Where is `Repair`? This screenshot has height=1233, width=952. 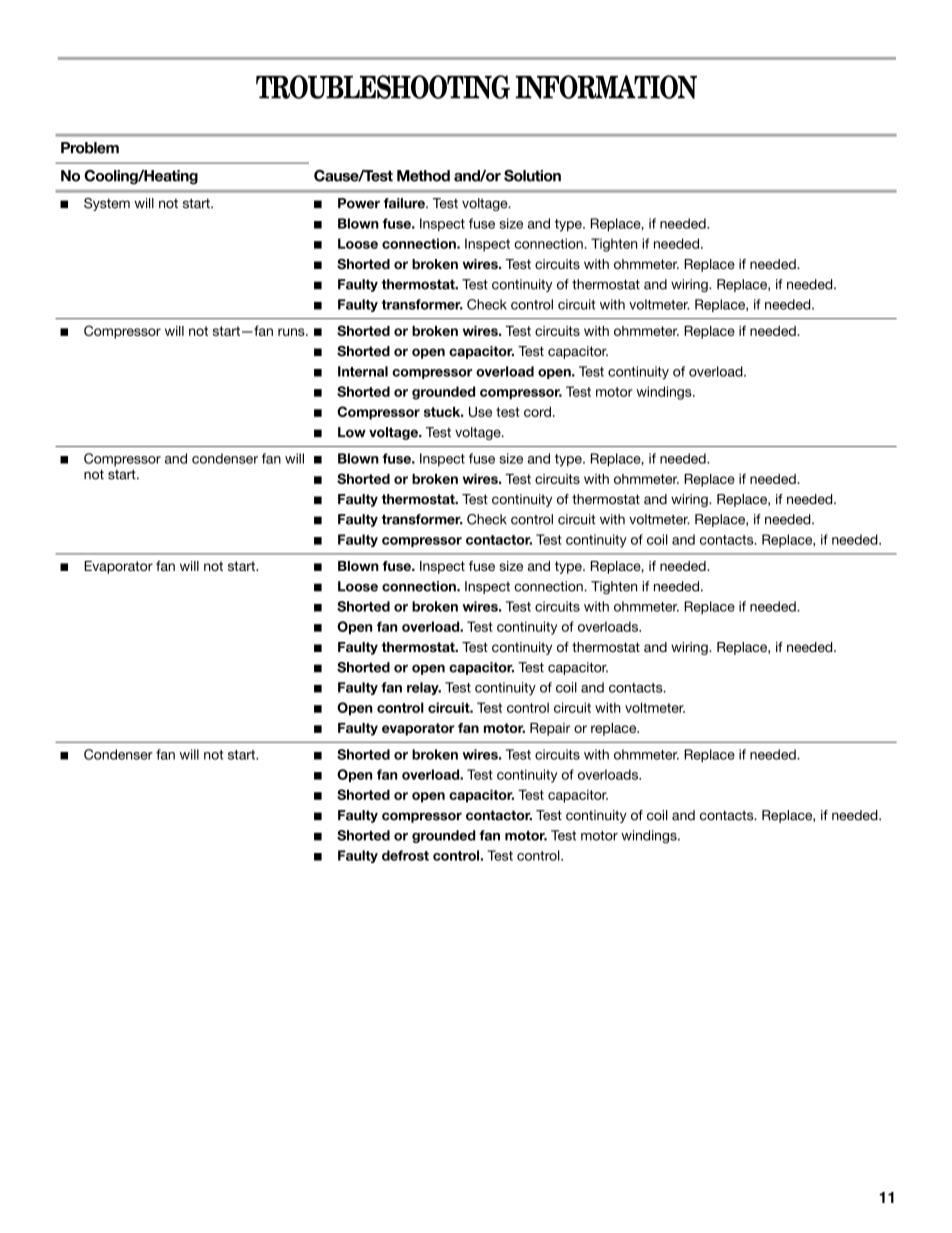
Repair is located at coordinates (550, 729).
